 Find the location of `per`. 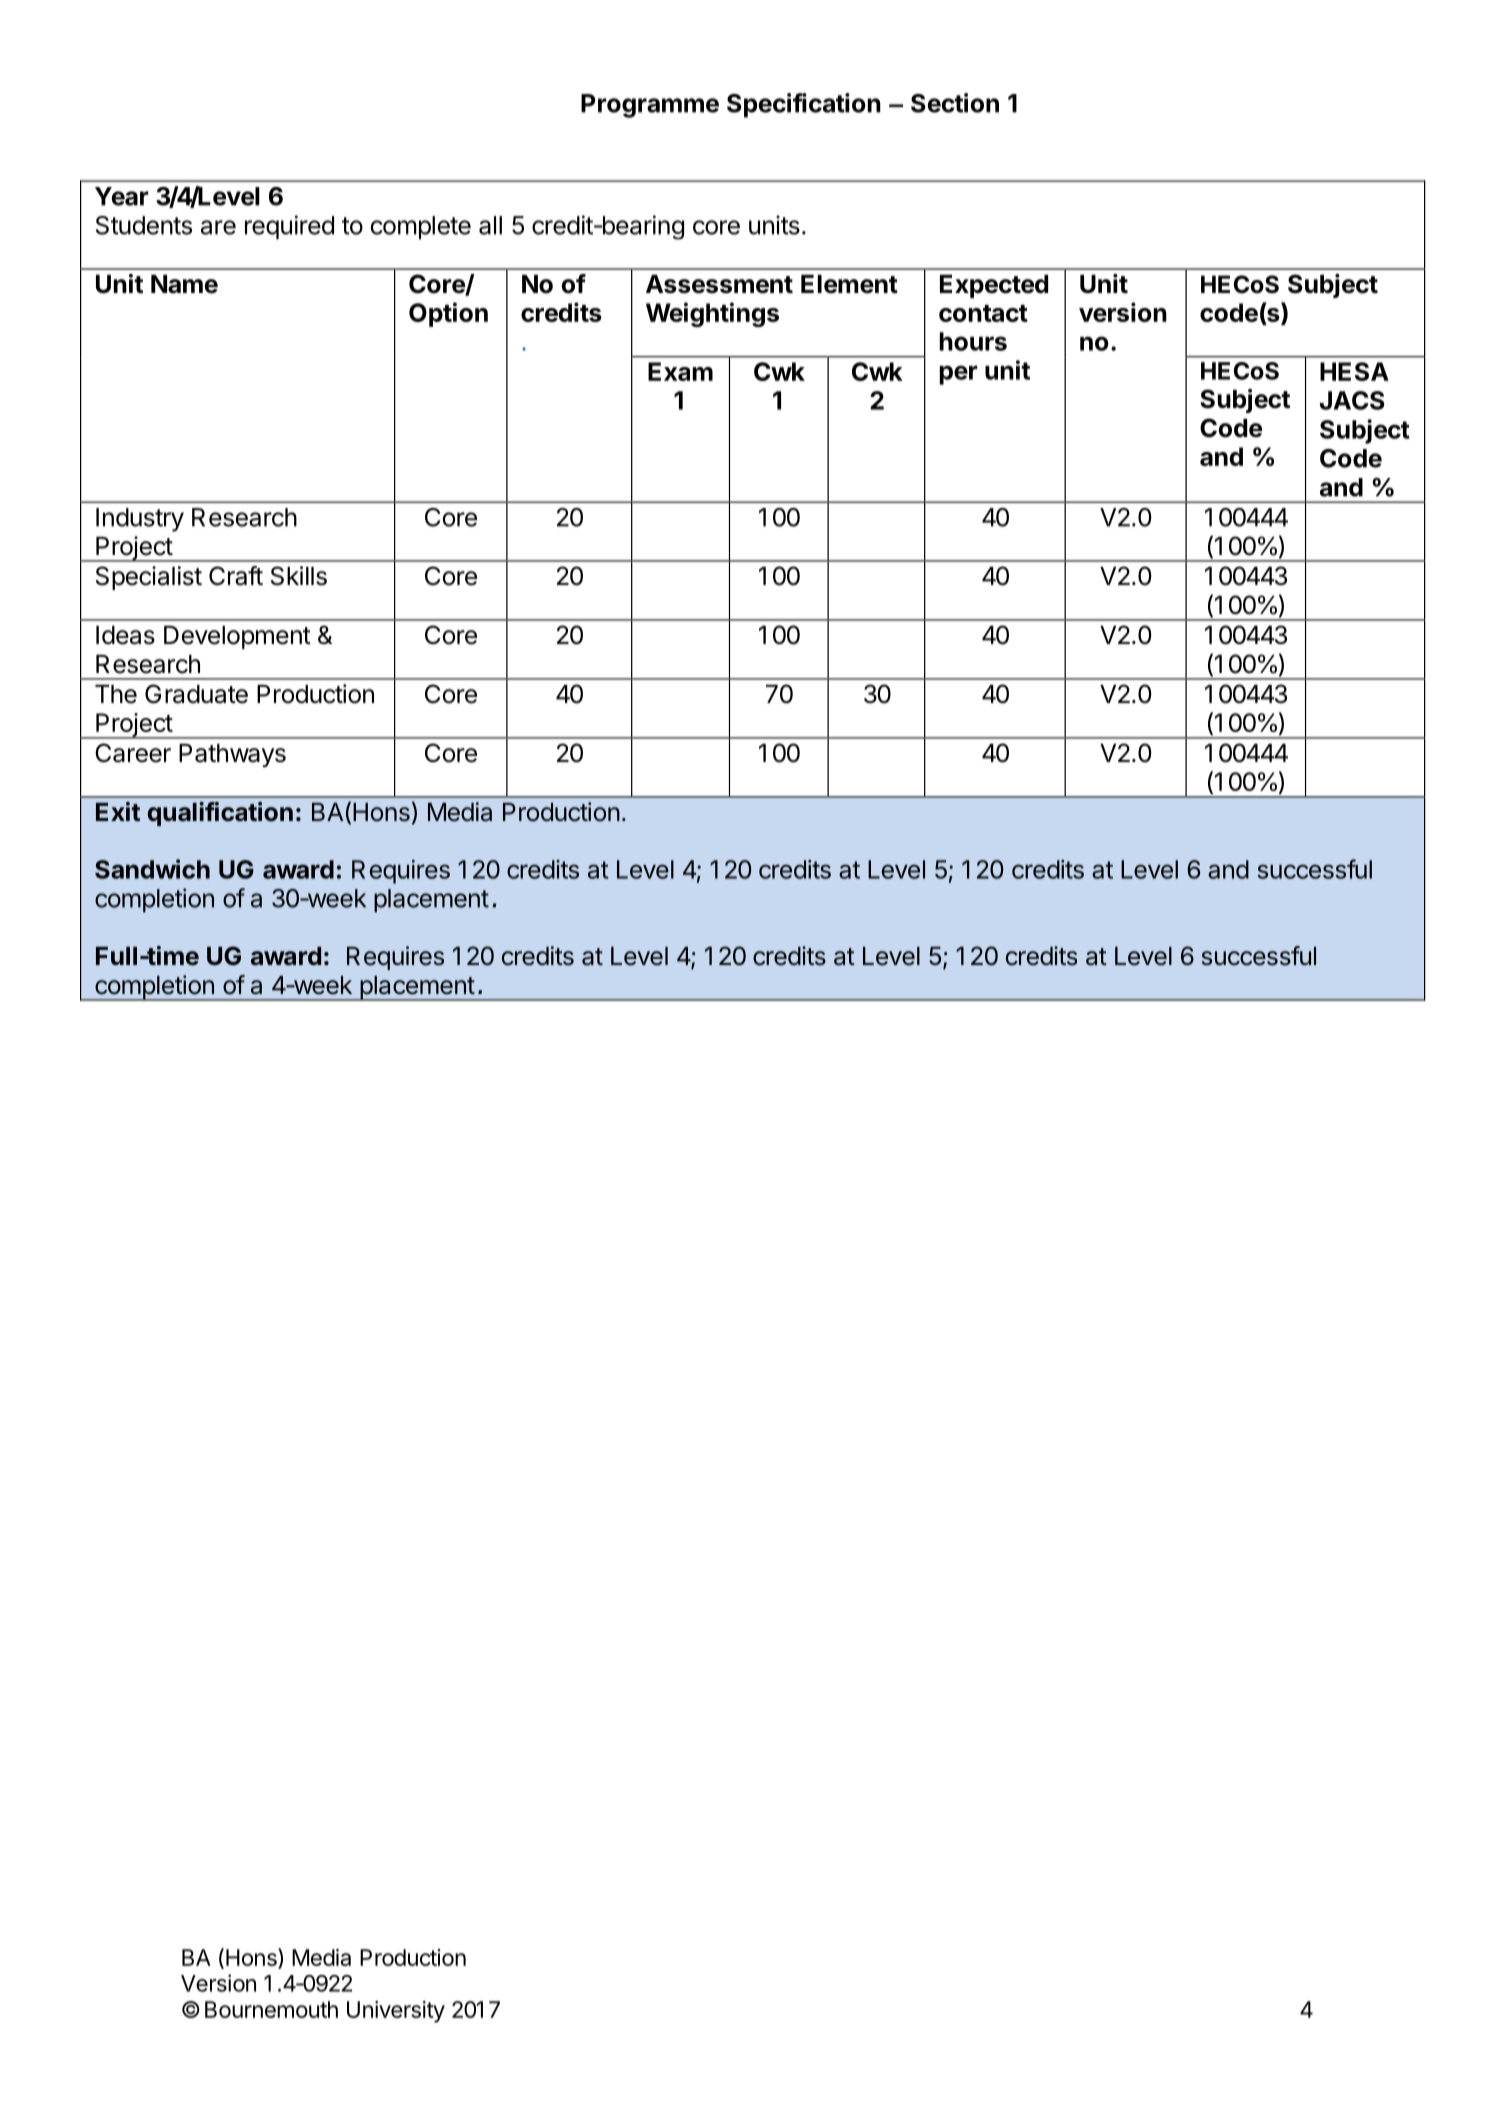

per is located at coordinates (959, 375).
